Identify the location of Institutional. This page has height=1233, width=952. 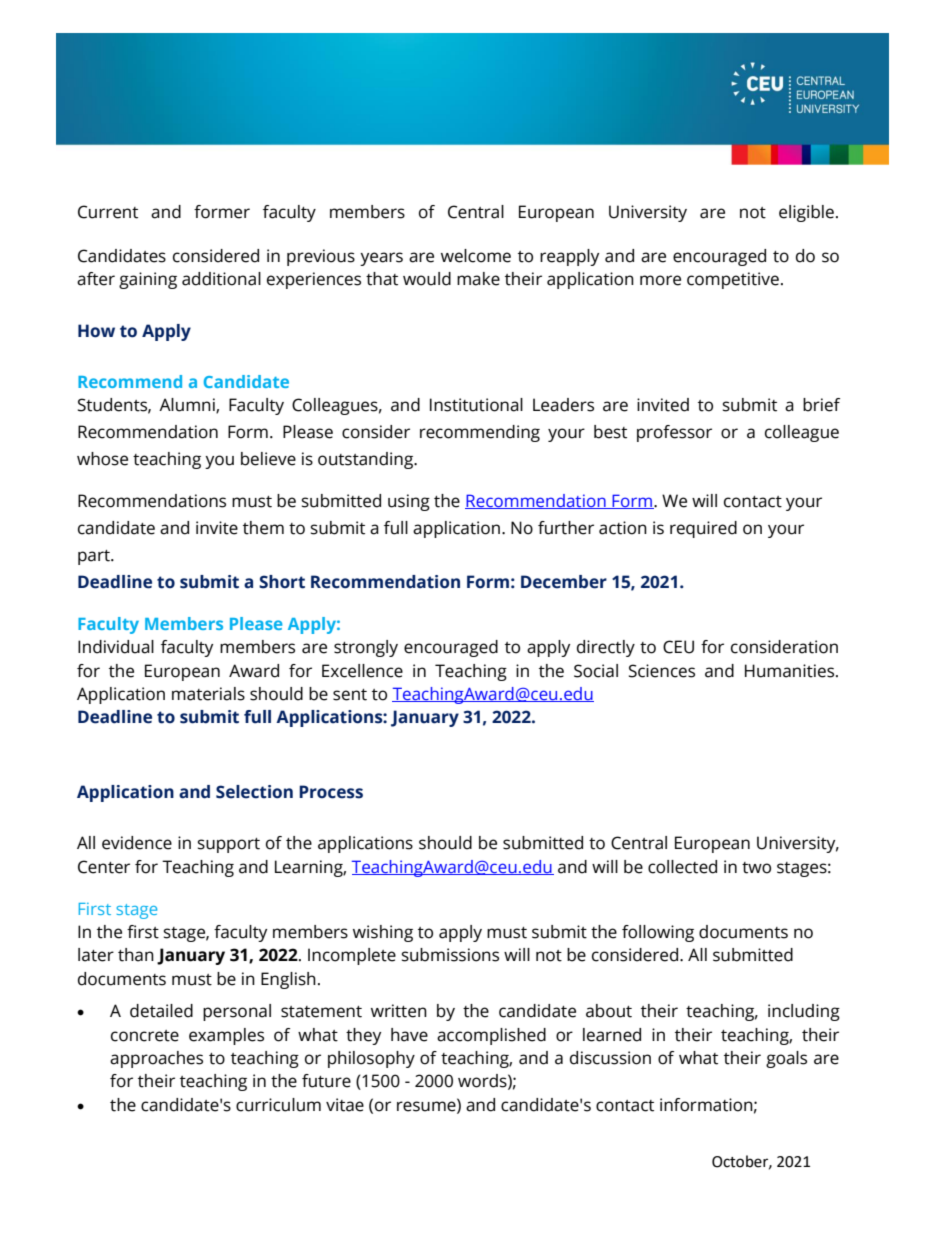
(476, 405).
